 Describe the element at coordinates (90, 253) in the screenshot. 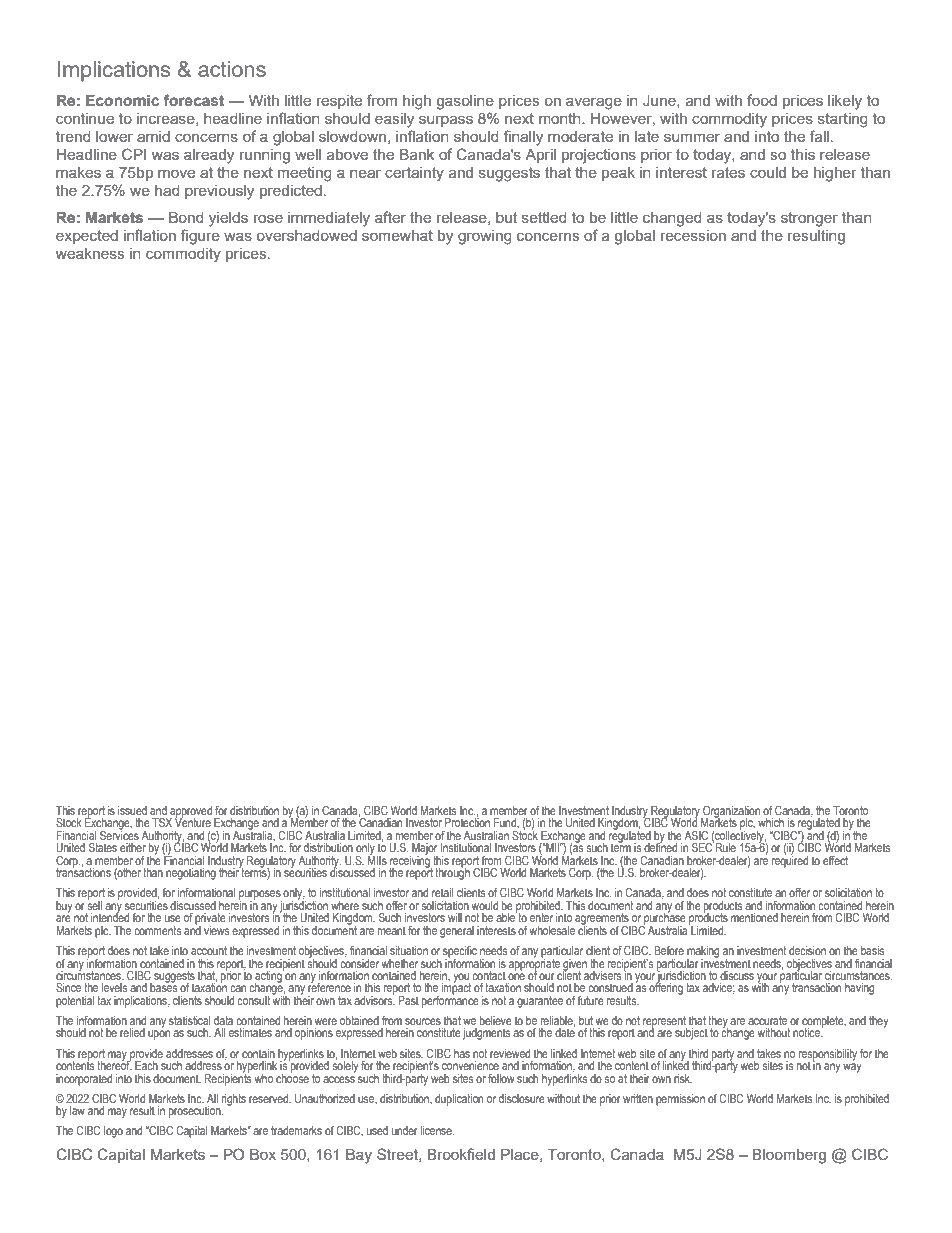

I see `weakness` at that location.
